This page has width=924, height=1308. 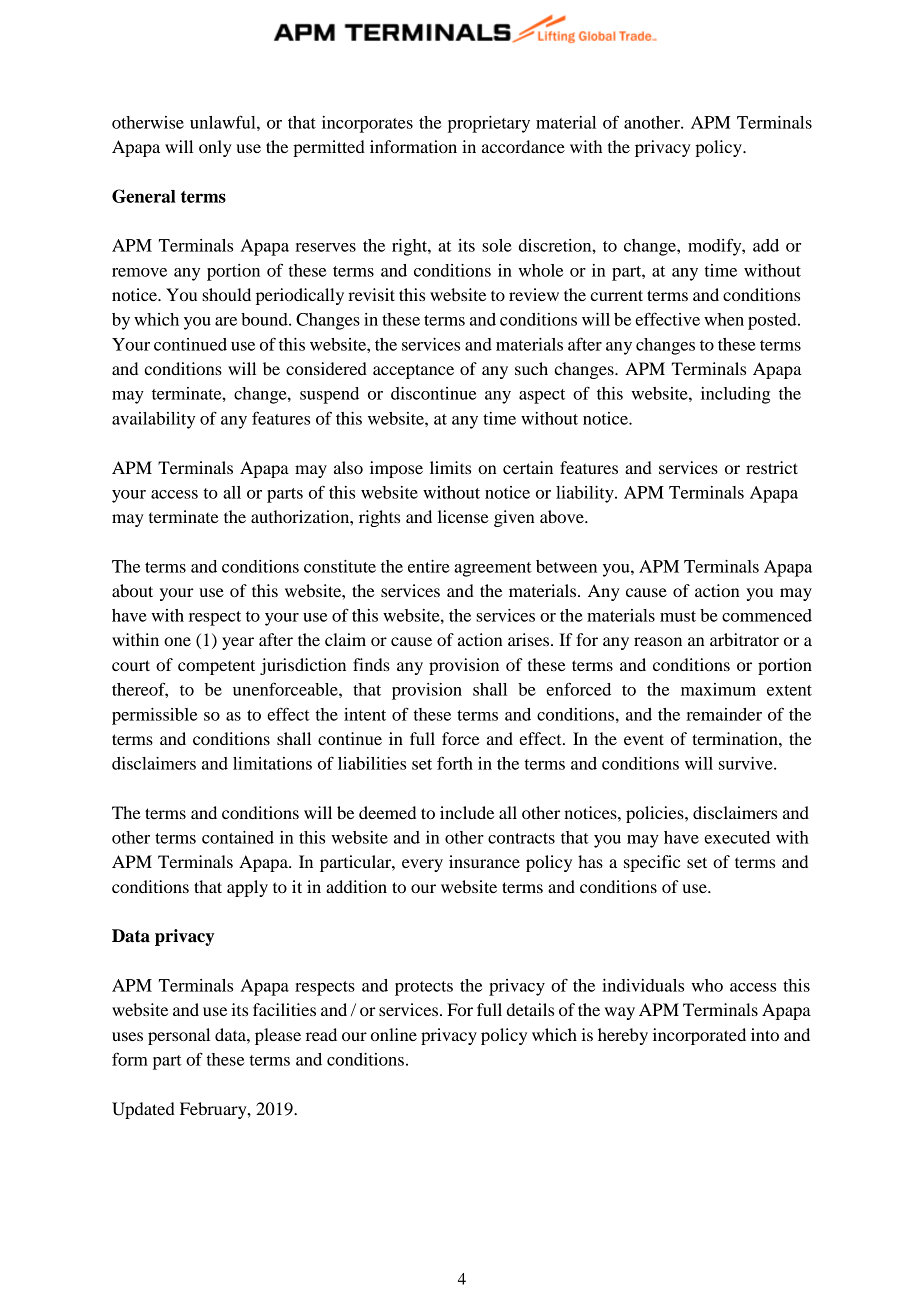 What do you see at coordinates (179, 1036) in the page?
I see `personal` at bounding box center [179, 1036].
